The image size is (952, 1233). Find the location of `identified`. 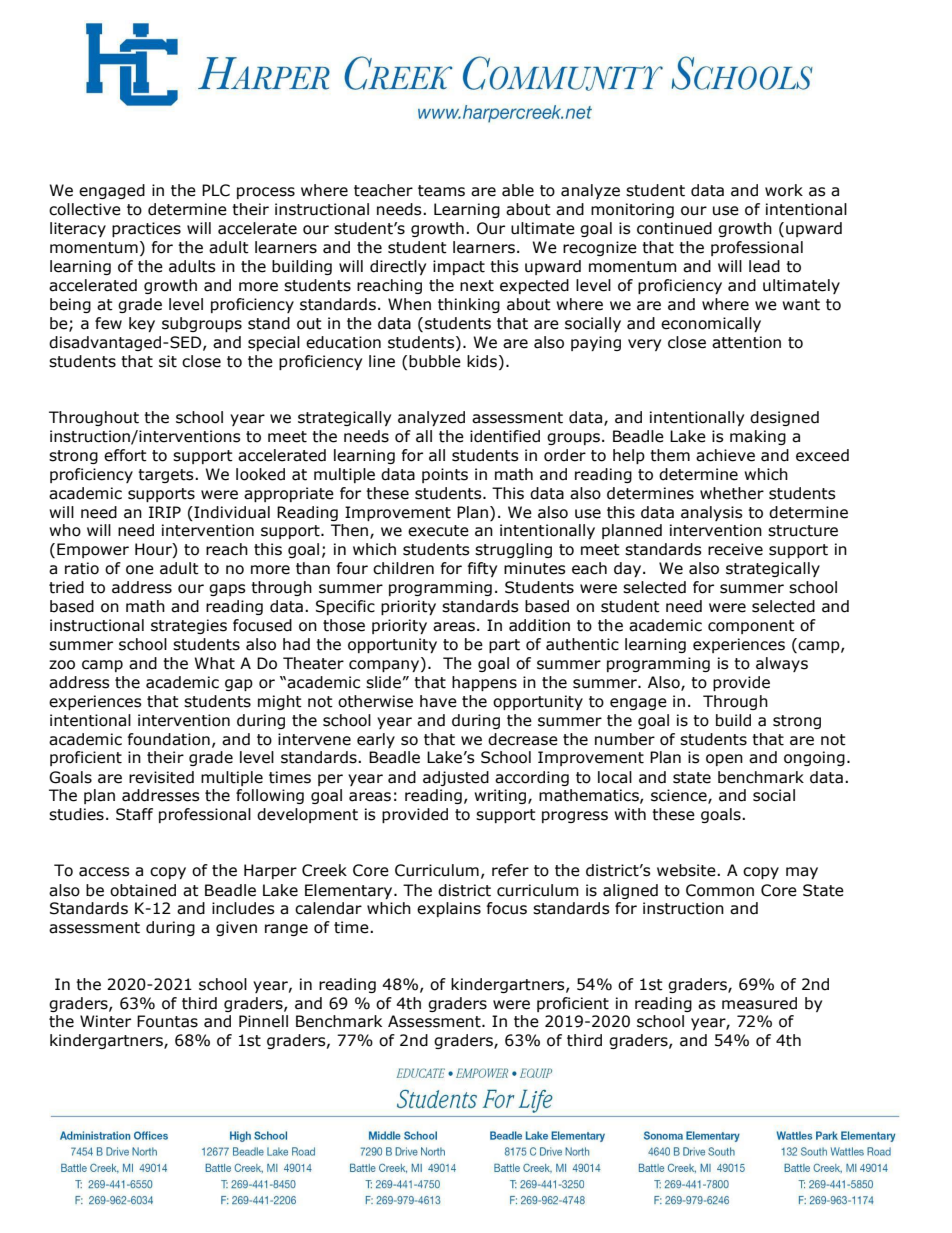

identified is located at coordinates (505, 436).
